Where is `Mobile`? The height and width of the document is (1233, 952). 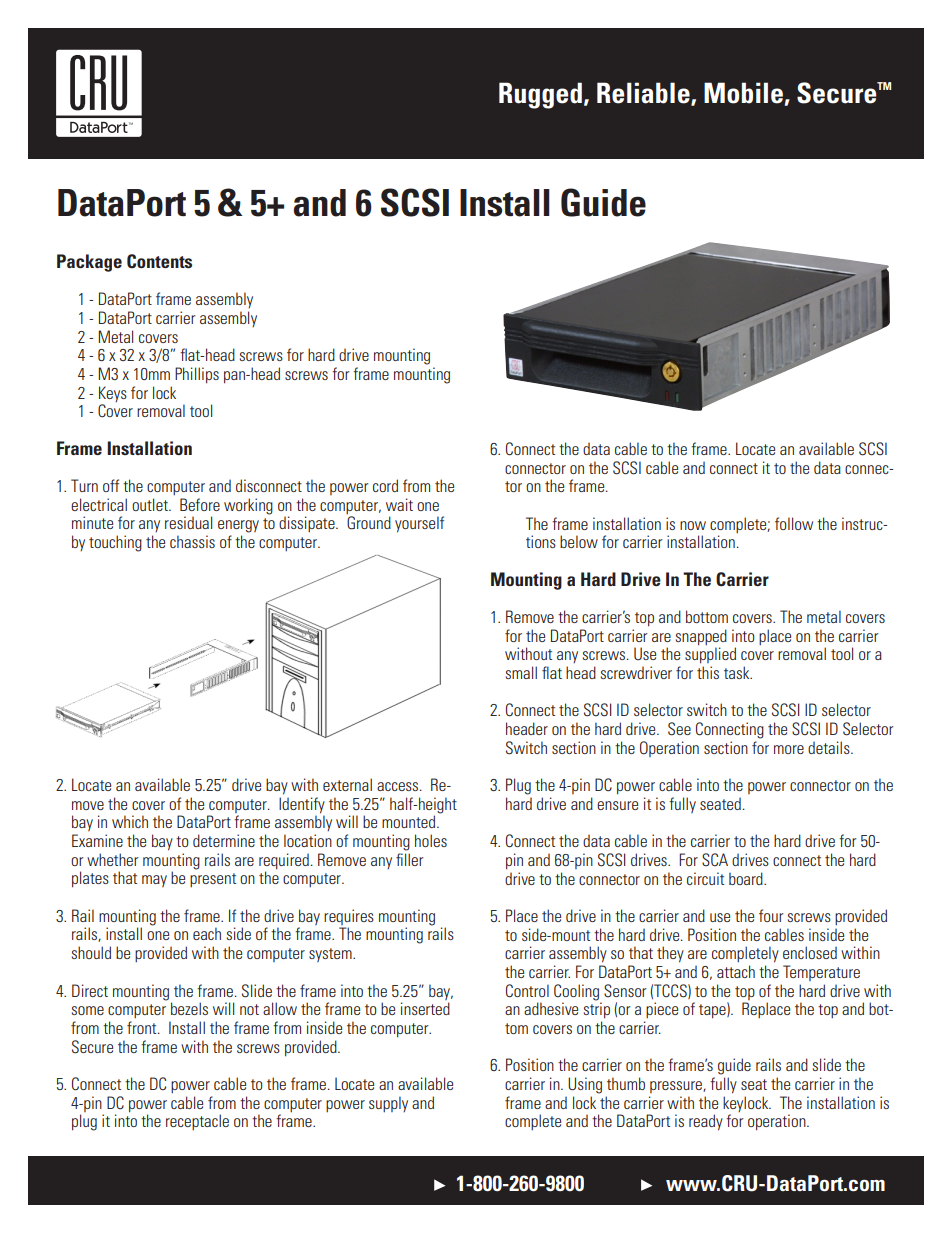
Mobile is located at coordinates (743, 93).
